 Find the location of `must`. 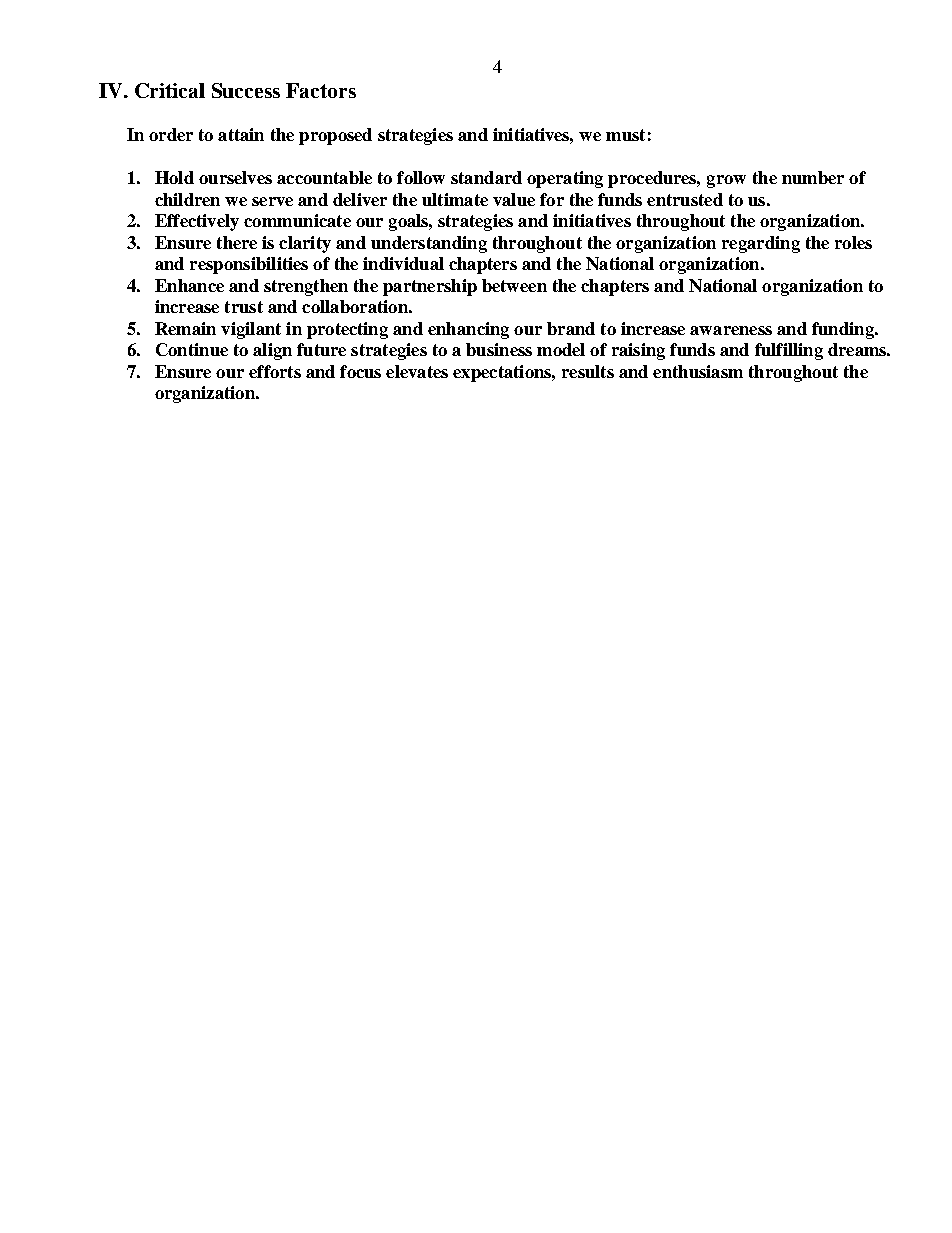

must is located at coordinates (625, 135).
